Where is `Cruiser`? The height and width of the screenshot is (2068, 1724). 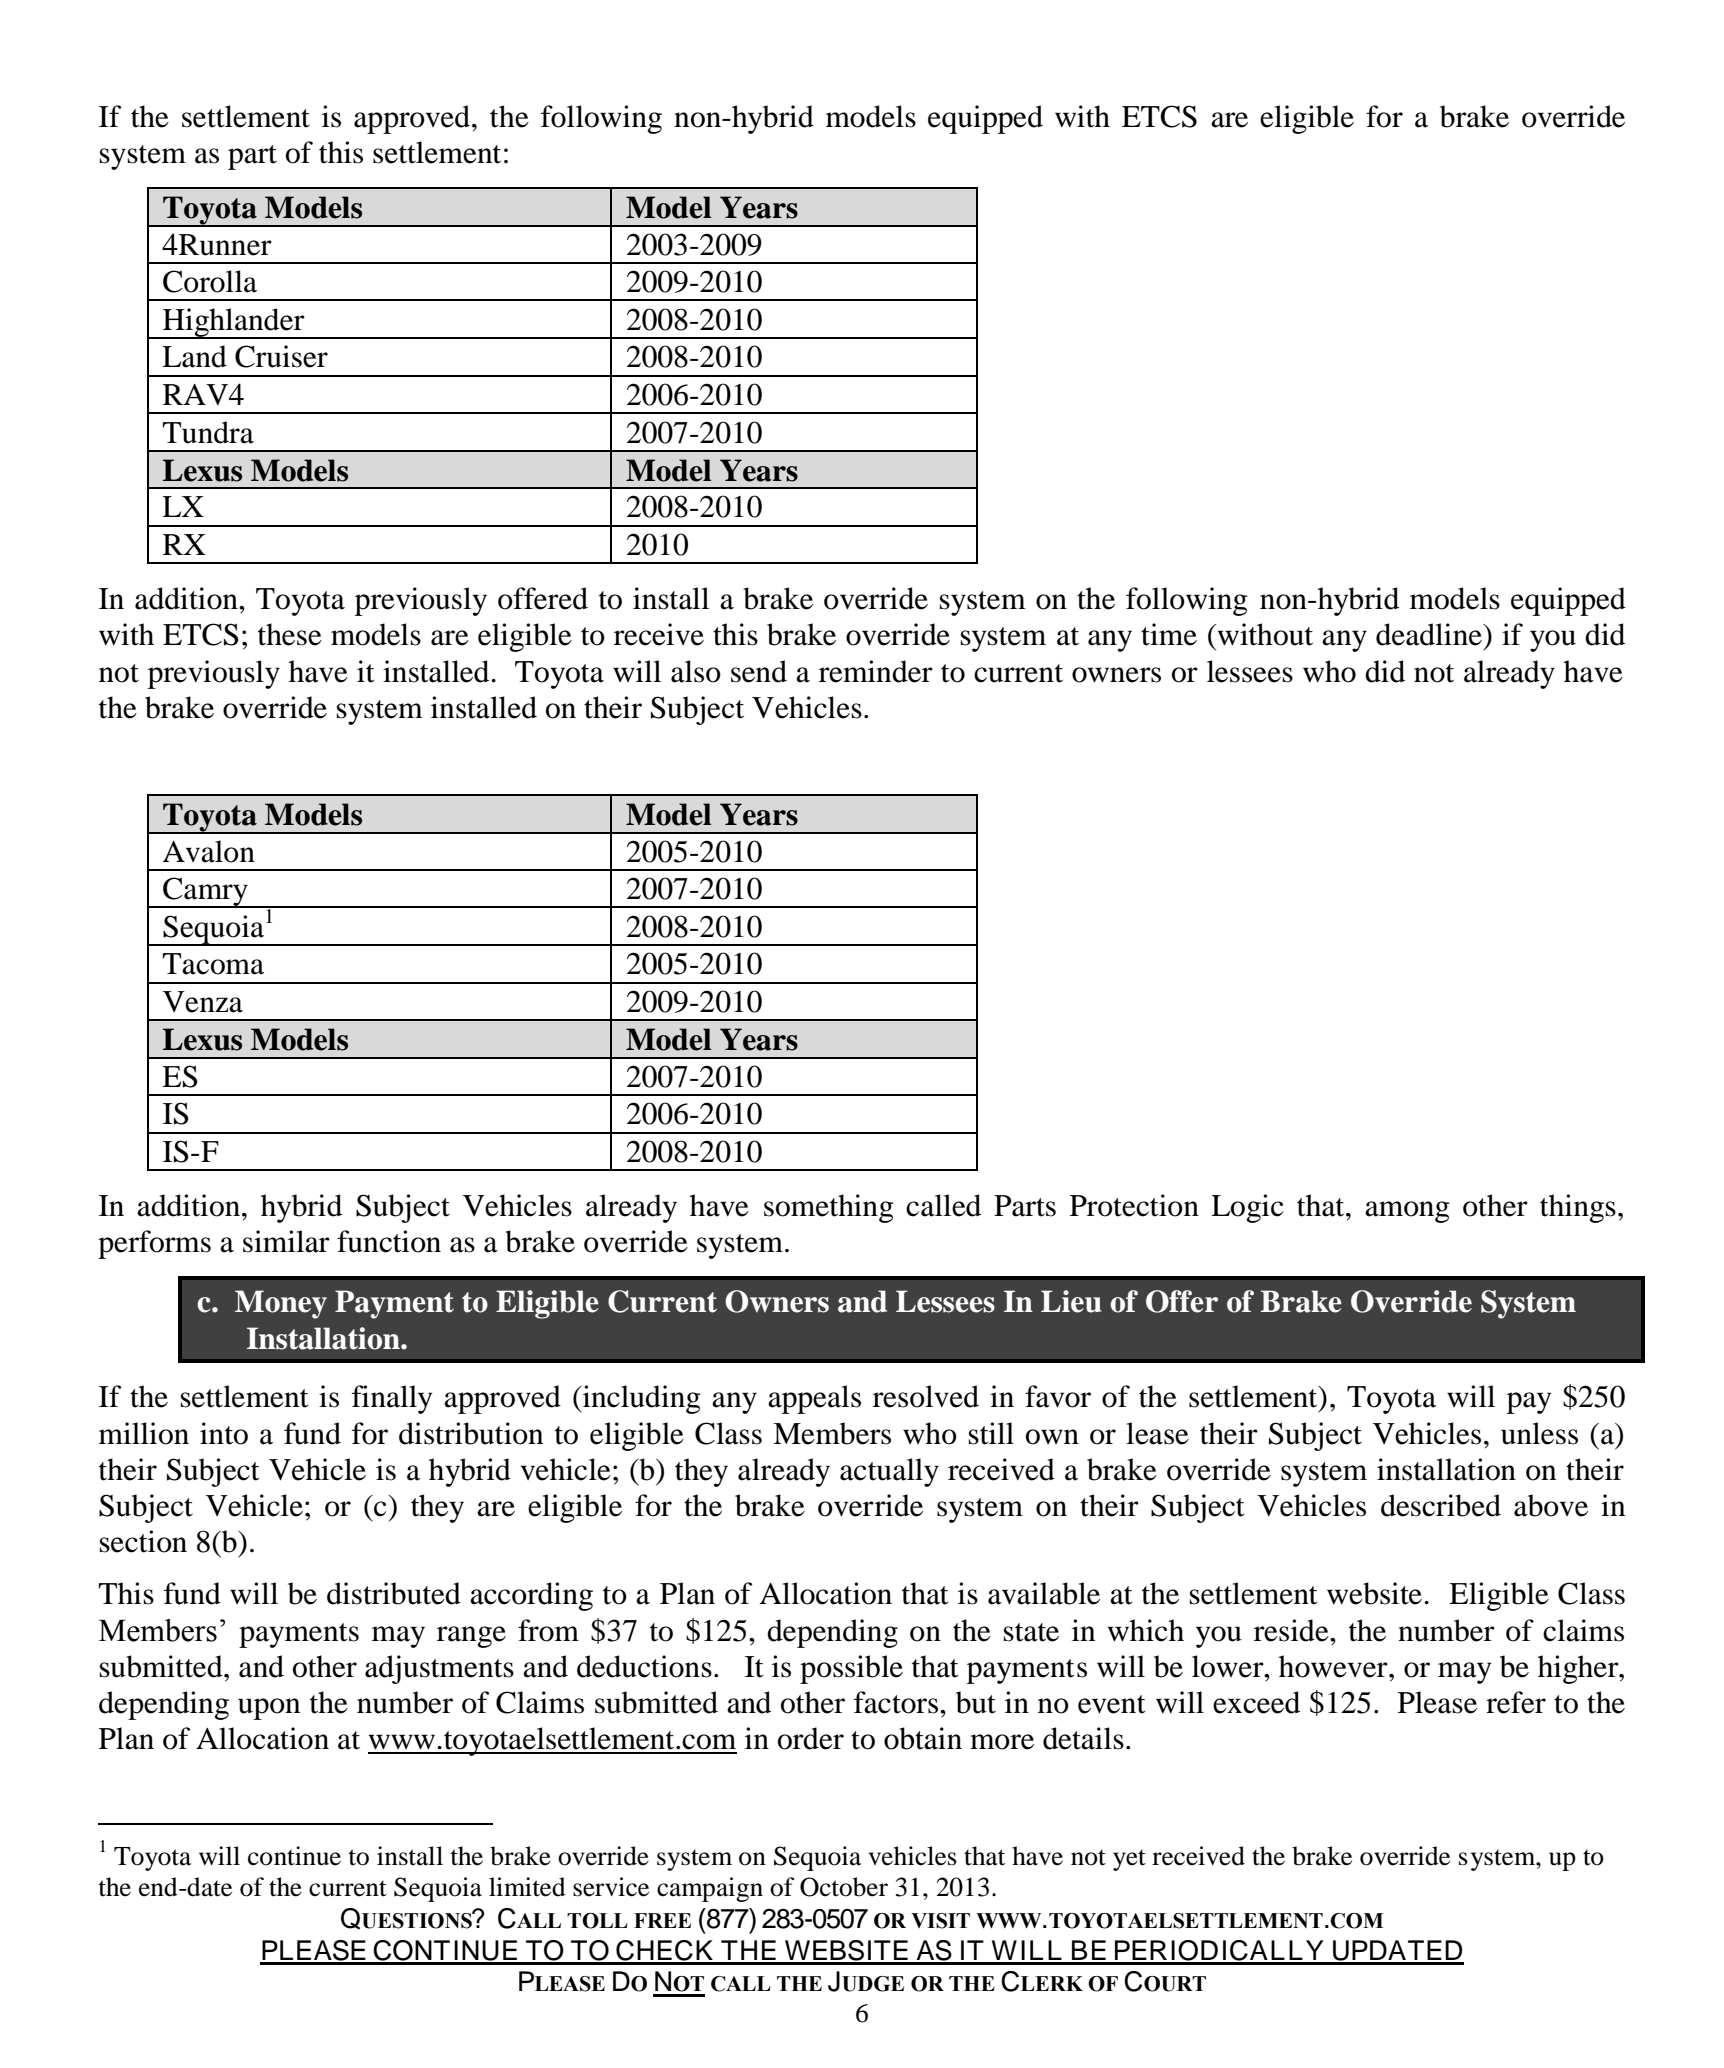 Cruiser is located at coordinates (281, 356).
